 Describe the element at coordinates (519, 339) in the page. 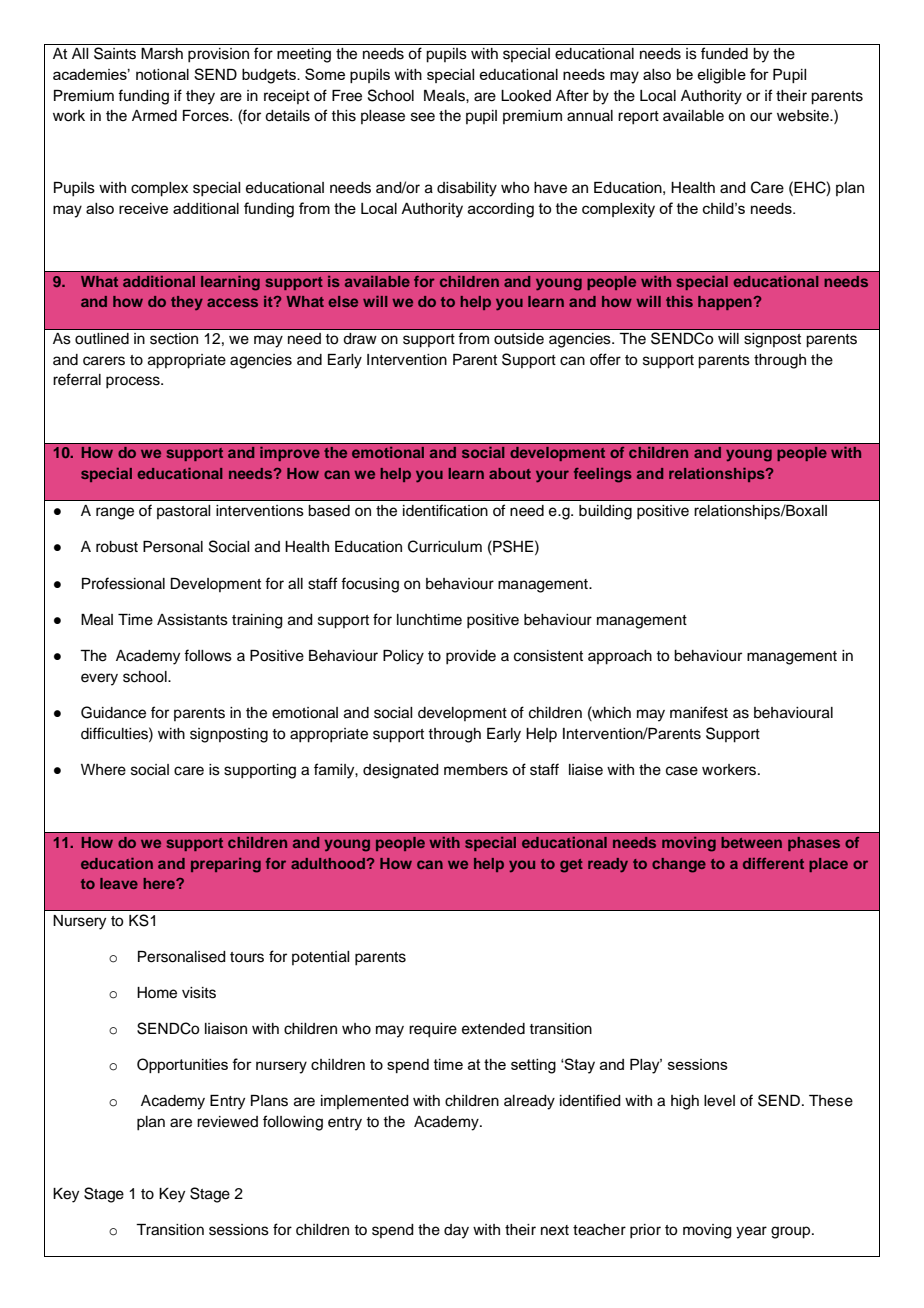

I see `outside` at that location.
